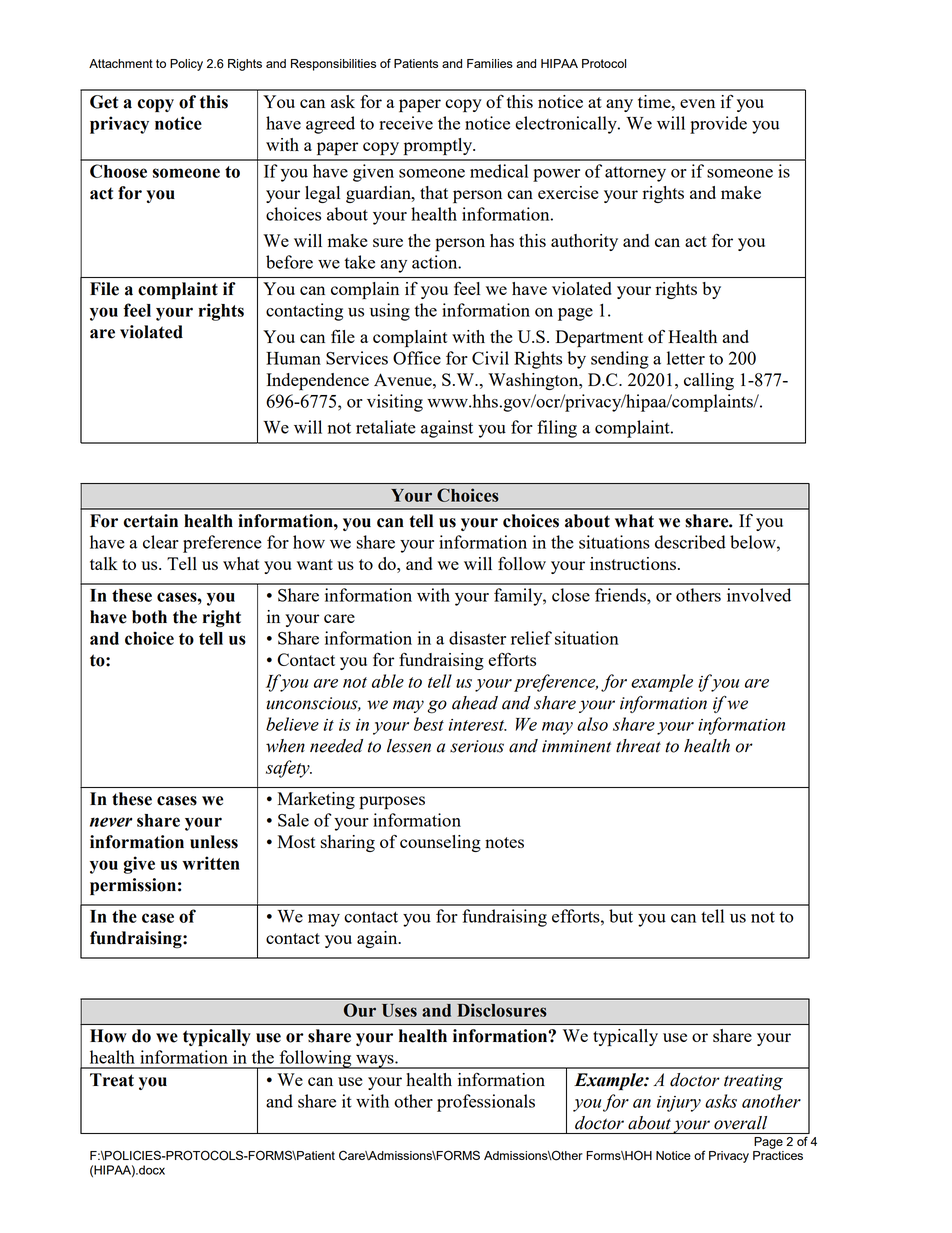 This screenshot has width=952, height=1233. What do you see at coordinates (406, 123) in the screenshot?
I see `receive` at bounding box center [406, 123].
